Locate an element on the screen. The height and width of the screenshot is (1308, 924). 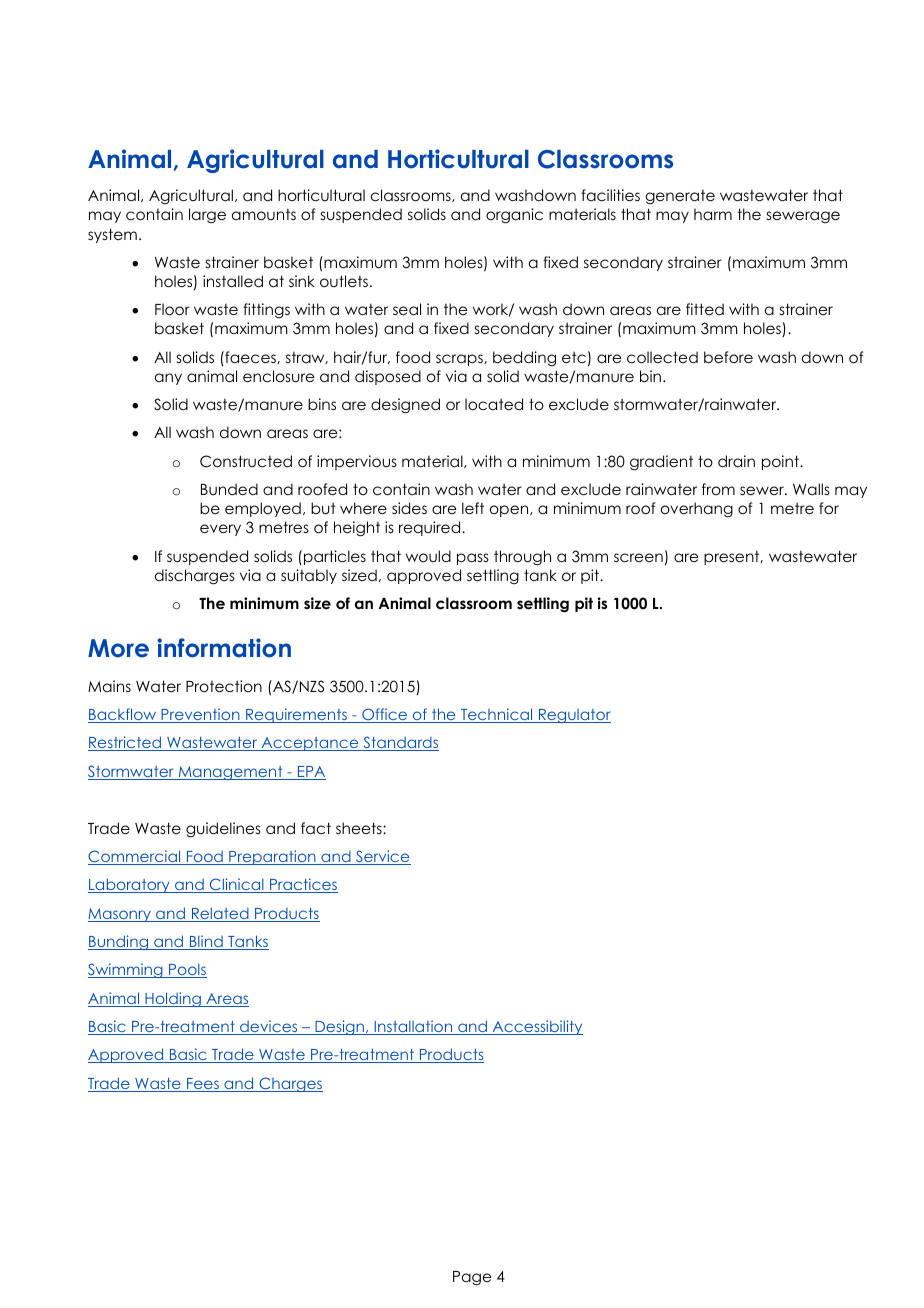
Accessibility is located at coordinates (536, 1027).
